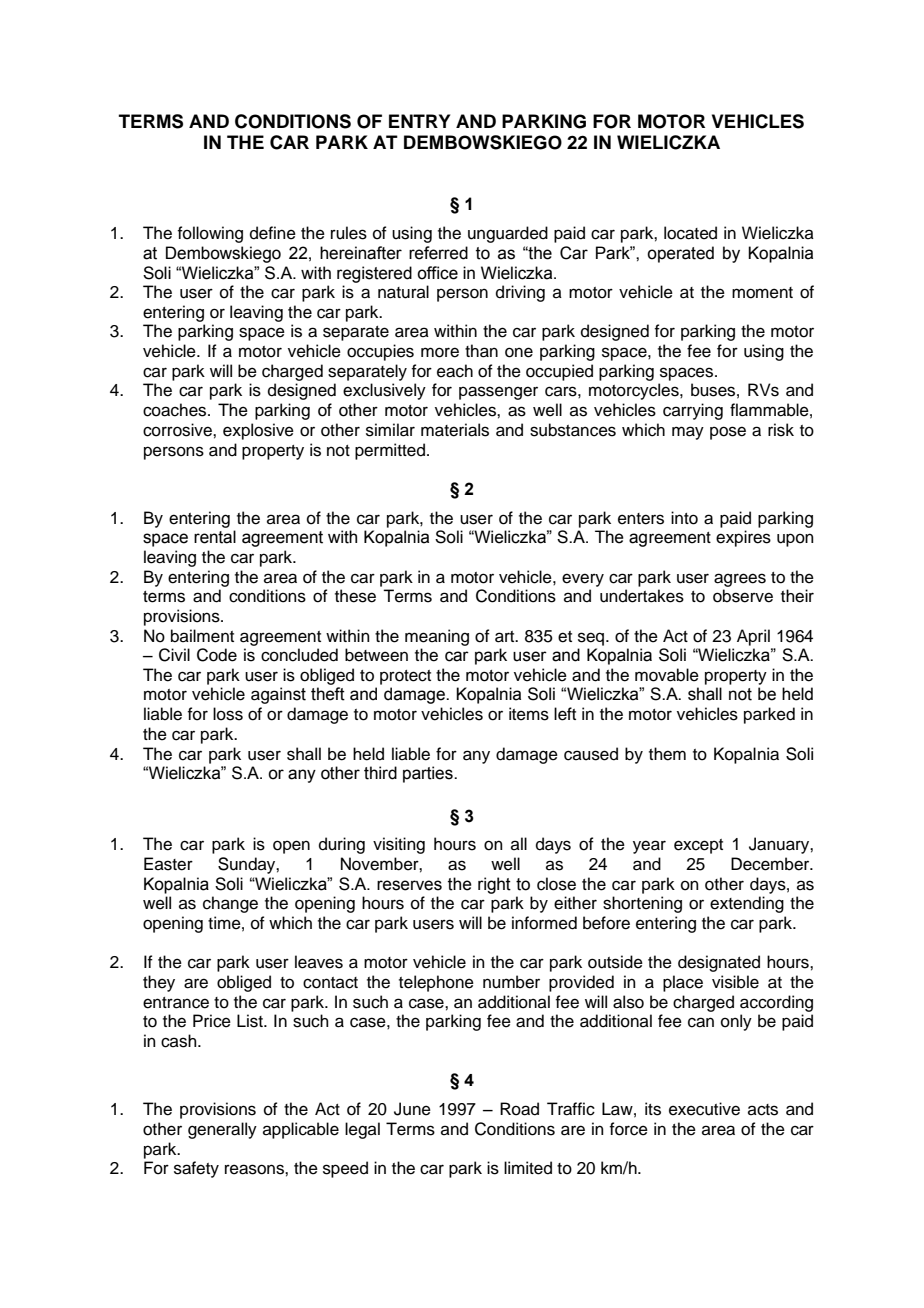 Image resolution: width=924 pixels, height=1308 pixels. I want to click on April, so click(753, 637).
